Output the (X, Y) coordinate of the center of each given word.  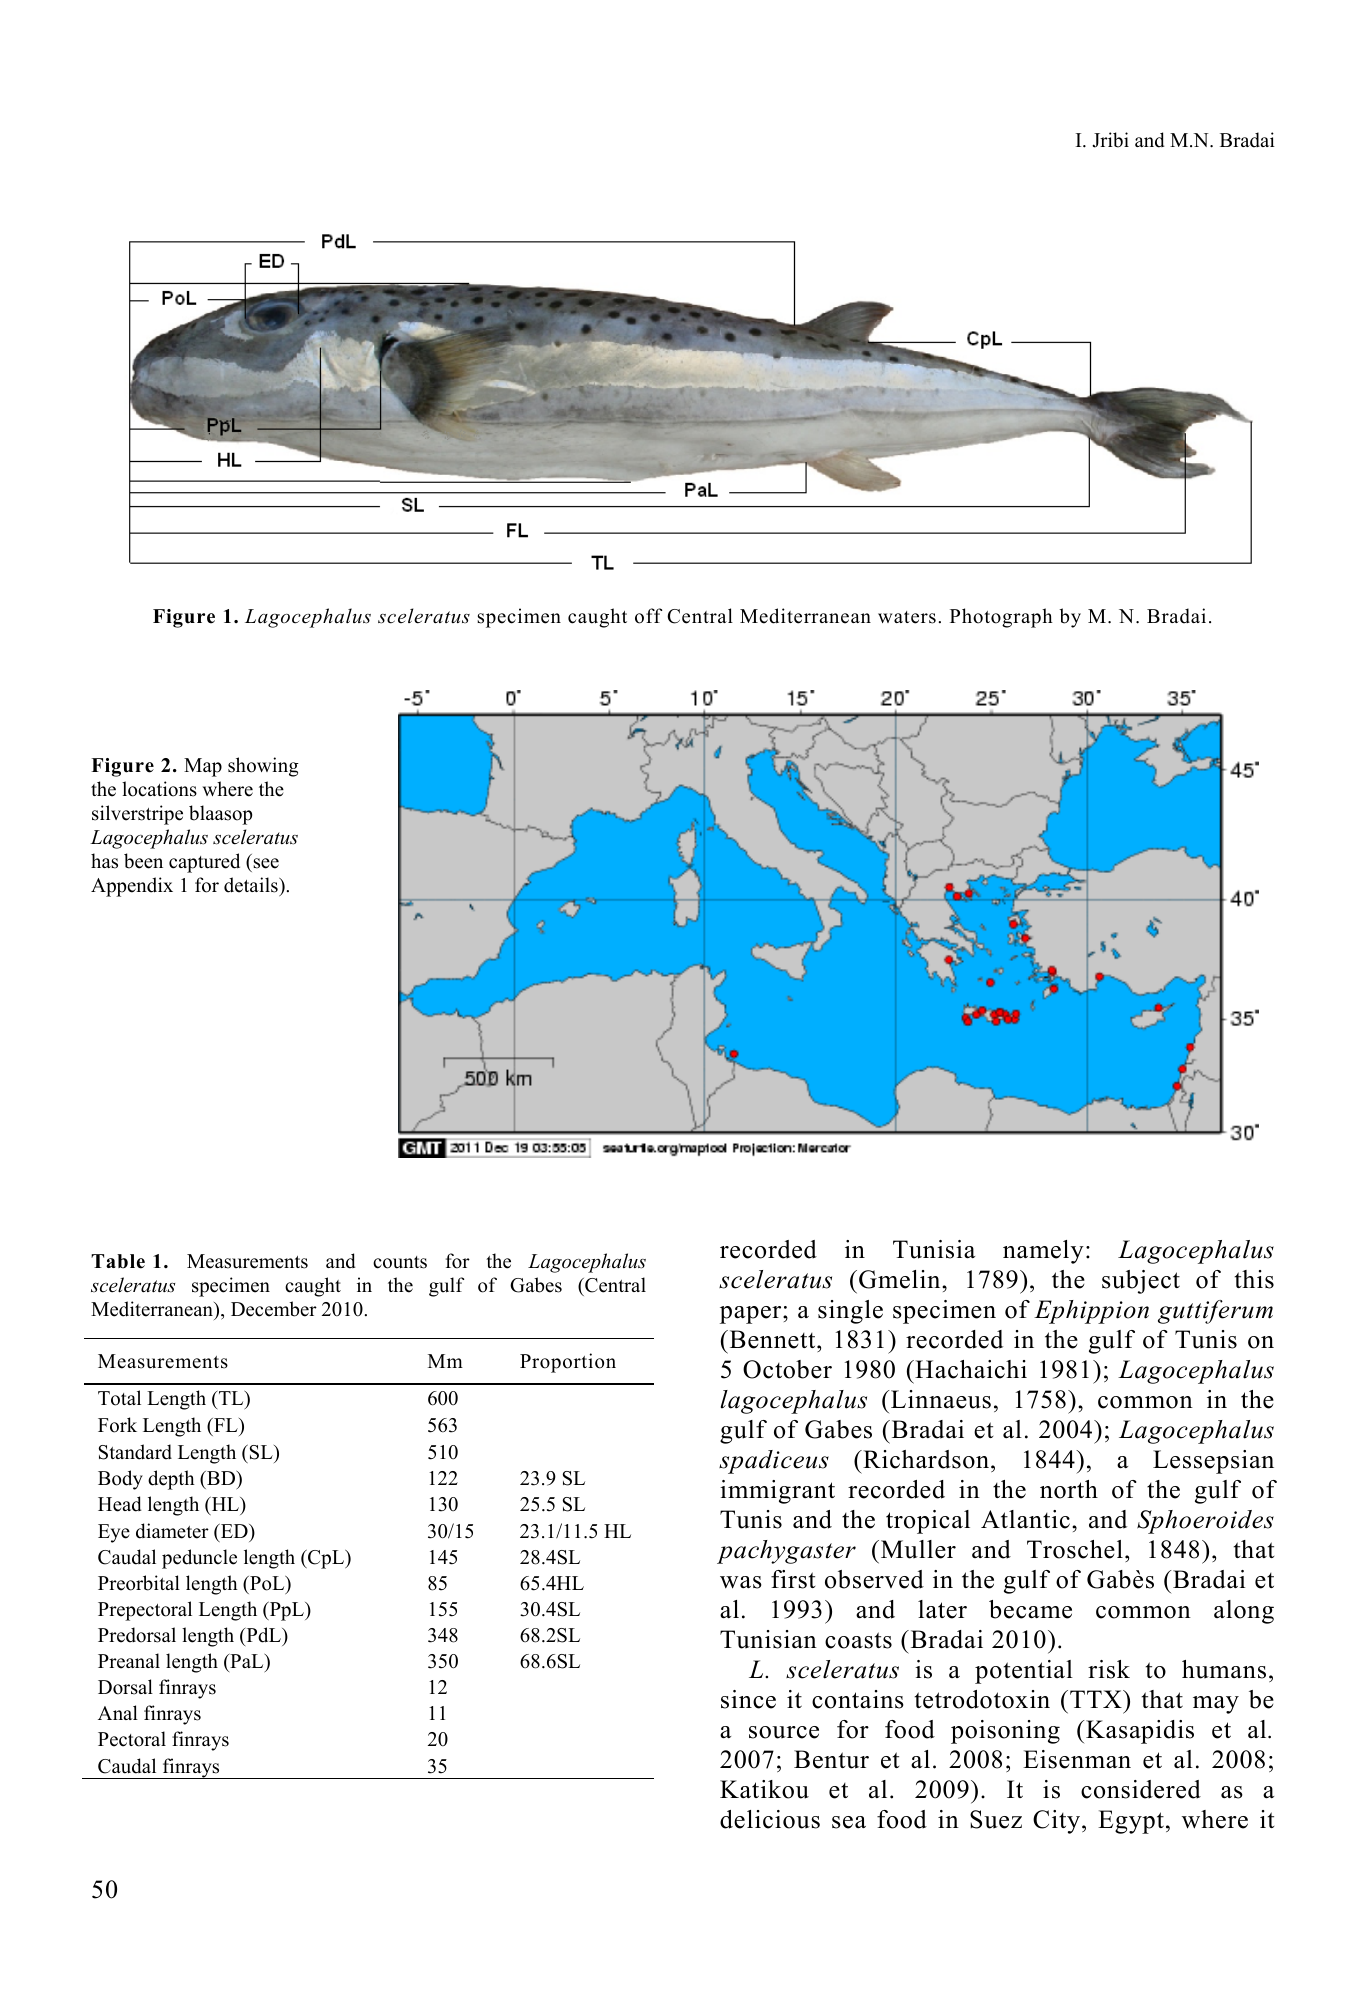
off (648, 616)
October (787, 1369)
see (266, 863)
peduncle (199, 1559)
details (252, 885)
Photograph (1001, 618)
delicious (770, 1819)
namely (1043, 1252)
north (1069, 1489)
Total (119, 1398)
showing (263, 767)
